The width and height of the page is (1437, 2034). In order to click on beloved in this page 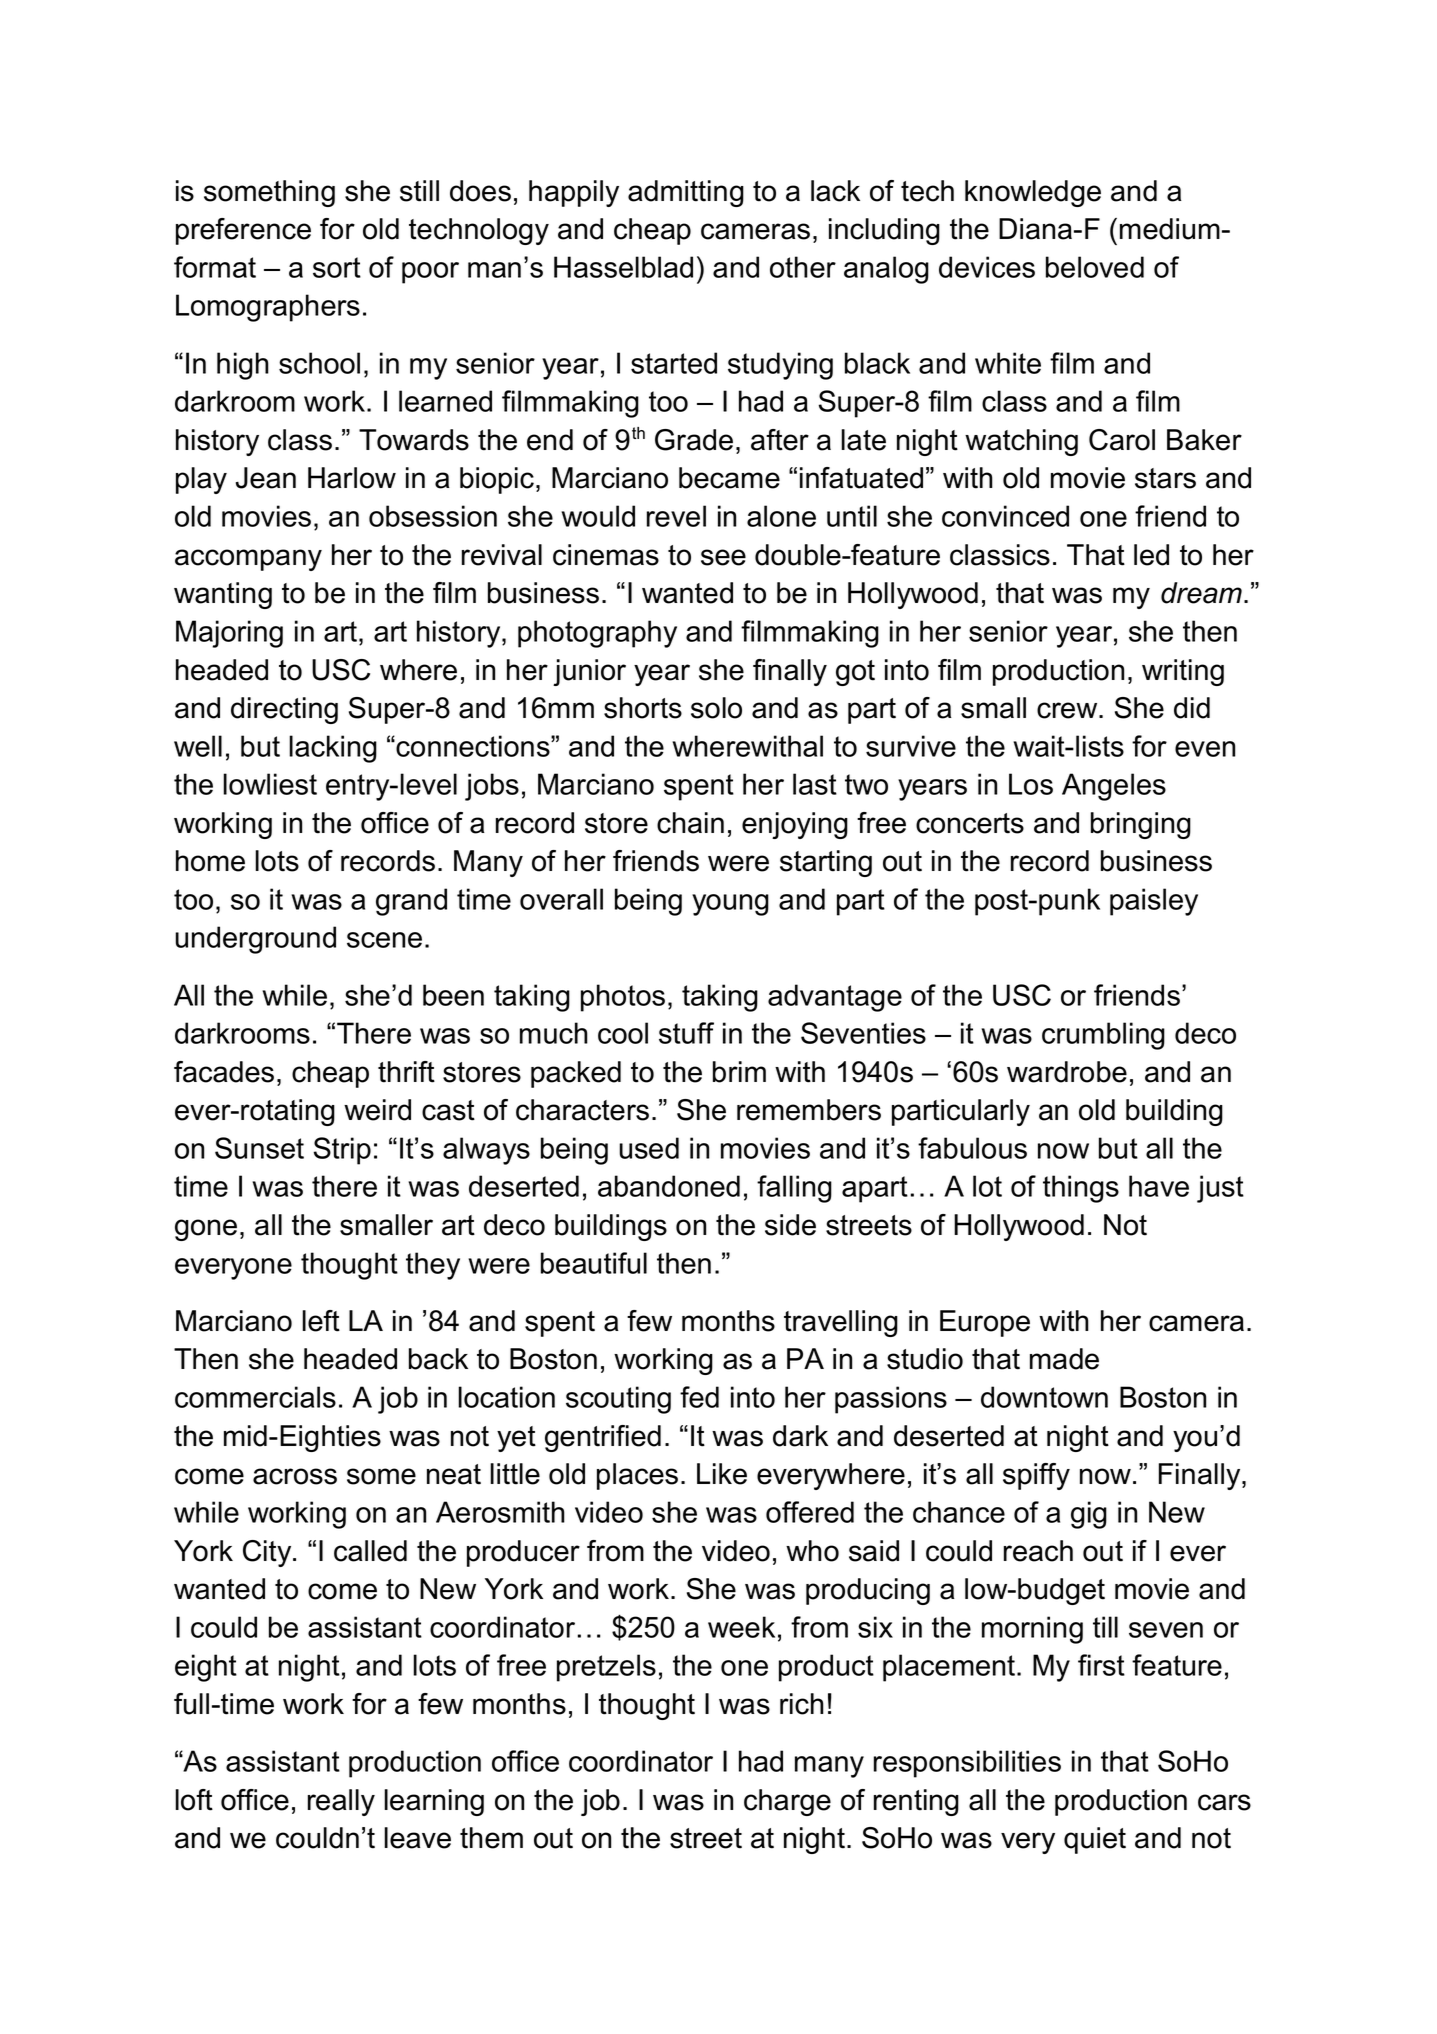, I will do `click(1095, 267)`.
